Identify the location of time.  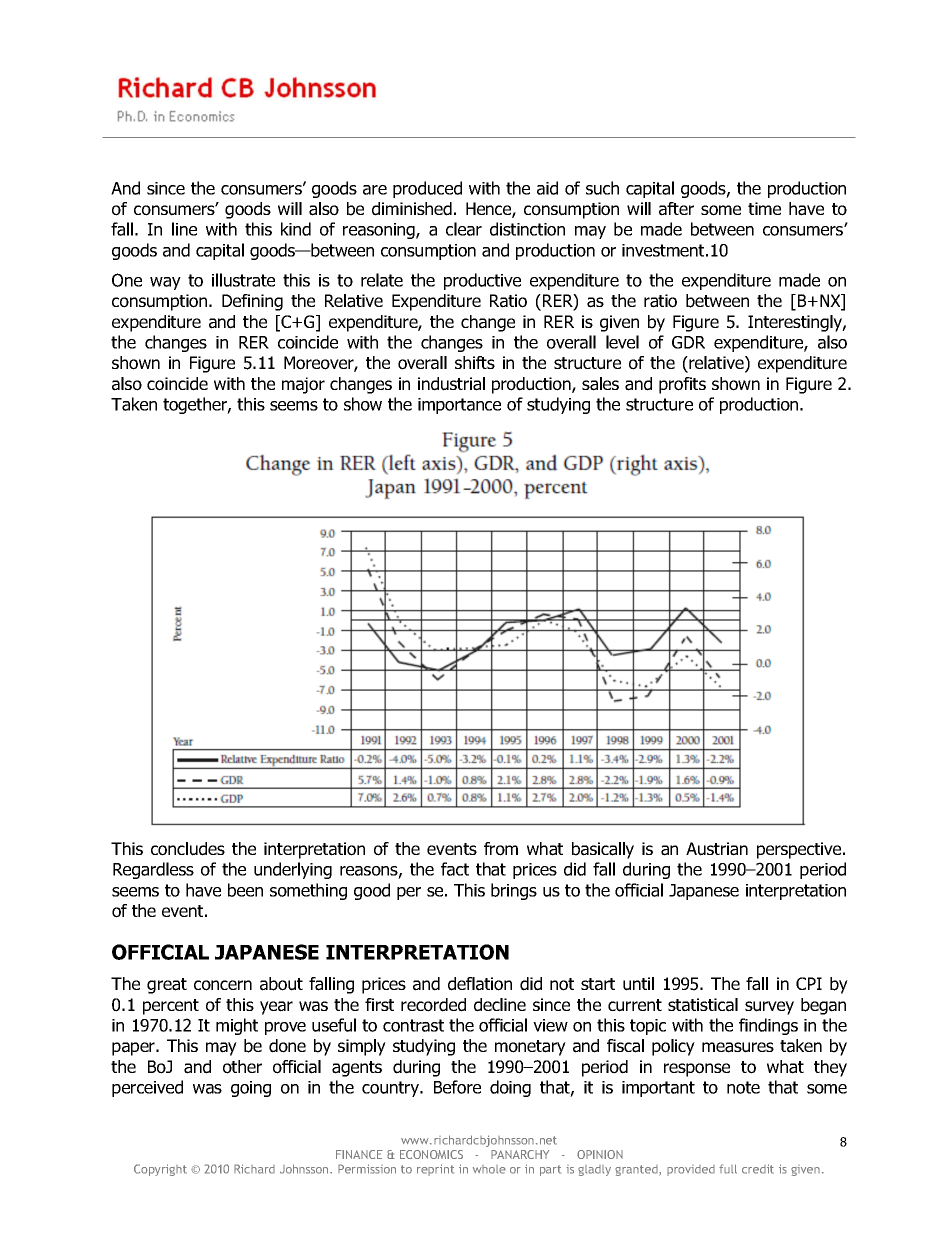
(764, 208).
